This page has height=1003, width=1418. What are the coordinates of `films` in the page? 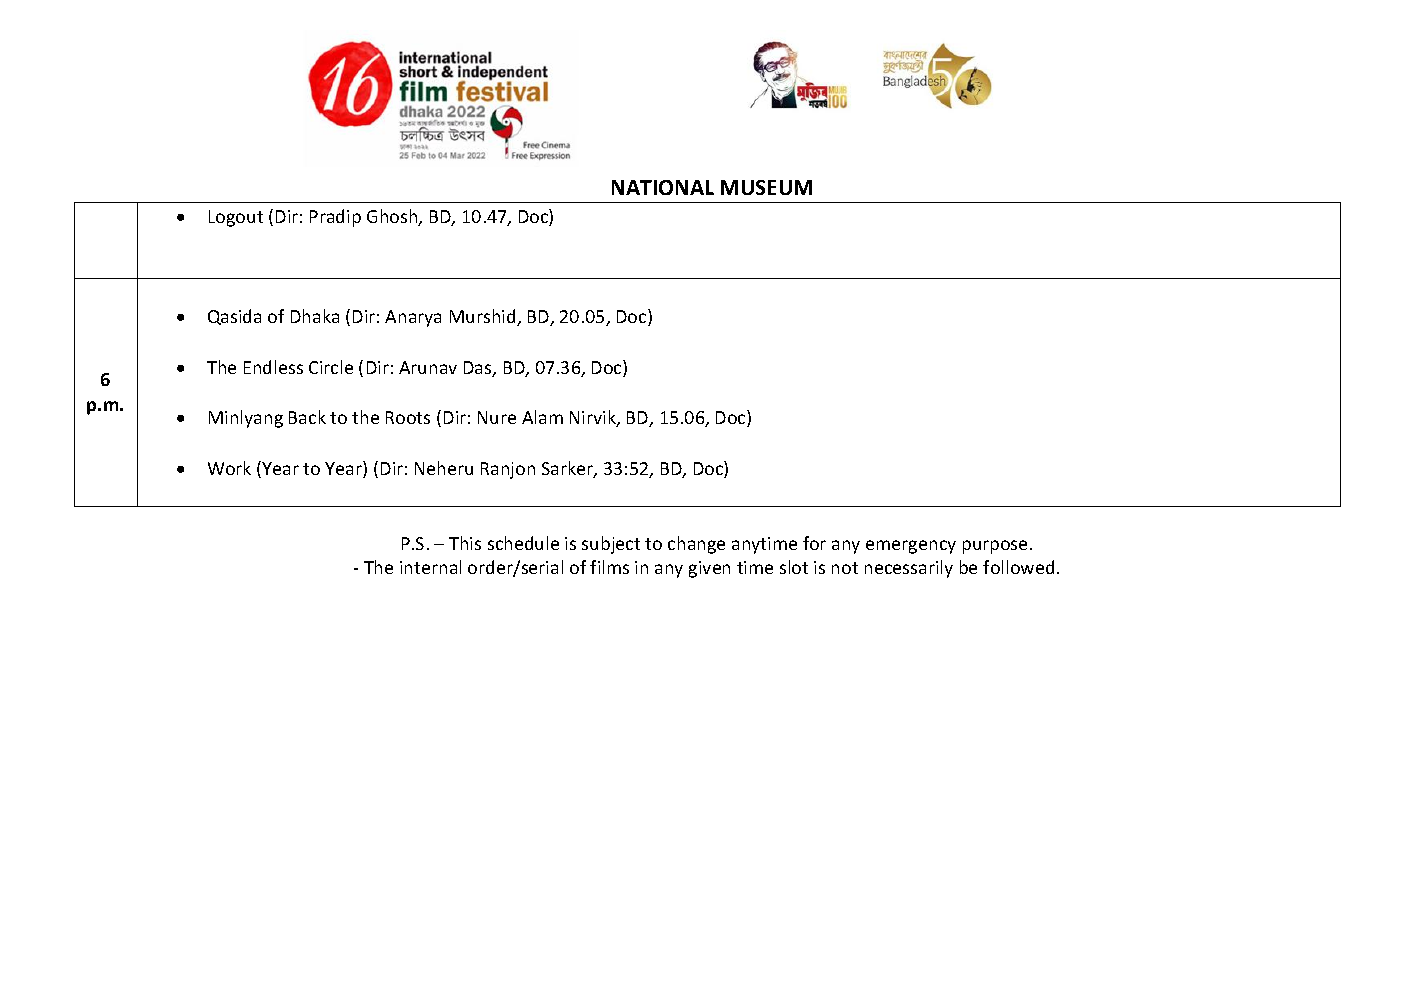 It's located at (609, 567).
